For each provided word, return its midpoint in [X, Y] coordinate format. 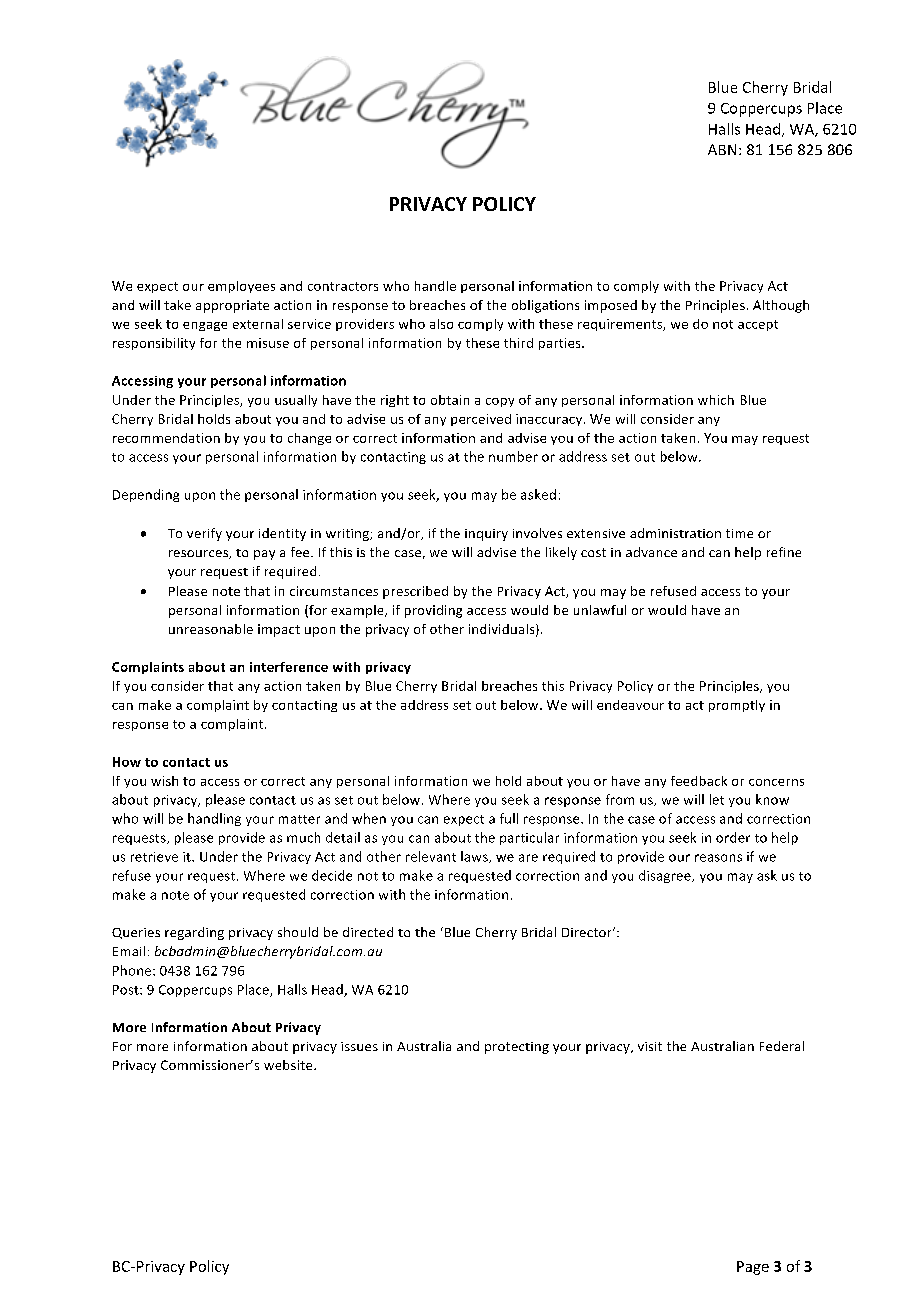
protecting [517, 1048]
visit [650, 1046]
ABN [722, 149]
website [289, 1065]
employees [241, 287]
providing [433, 611]
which [716, 400]
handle [435, 286]
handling [214, 819]
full [509, 818]
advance [651, 552]
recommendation [166, 438]
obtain [450, 400]
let [717, 799]
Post [127, 990]
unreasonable [211, 629]
